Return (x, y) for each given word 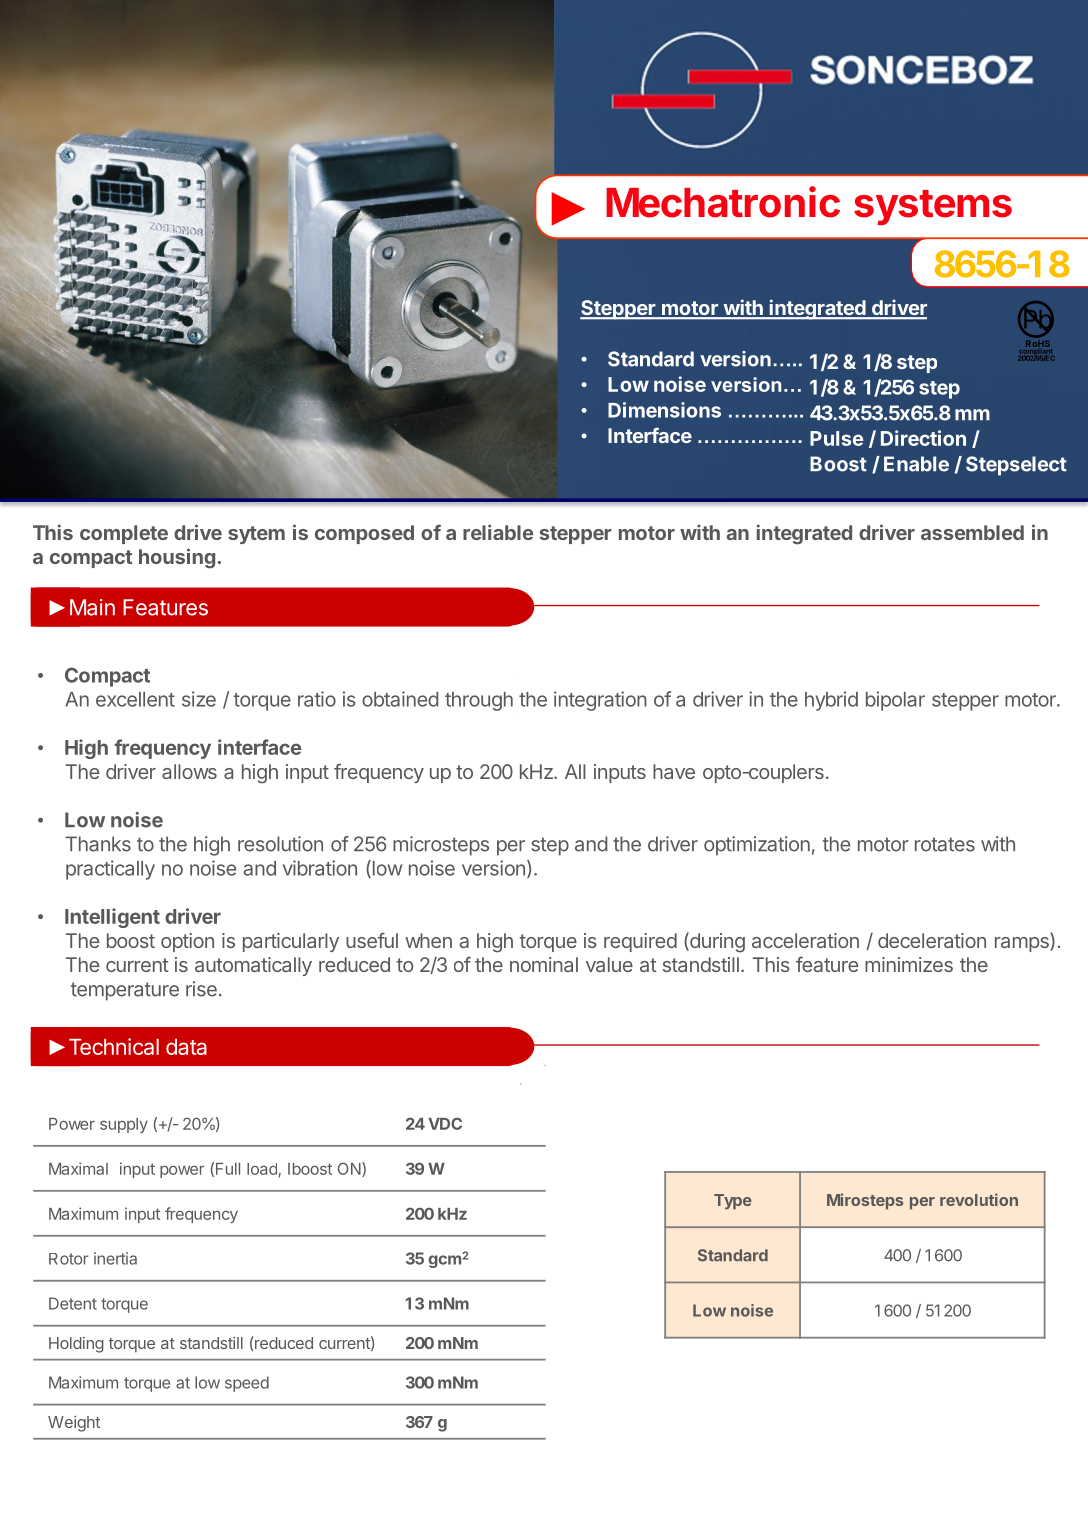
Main (92, 607)
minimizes (909, 964)
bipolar (895, 701)
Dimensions (664, 410)
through (479, 701)
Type (733, 1202)
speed (247, 1384)
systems (933, 208)
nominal (544, 964)
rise (201, 989)
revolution (979, 1199)
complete (124, 534)
